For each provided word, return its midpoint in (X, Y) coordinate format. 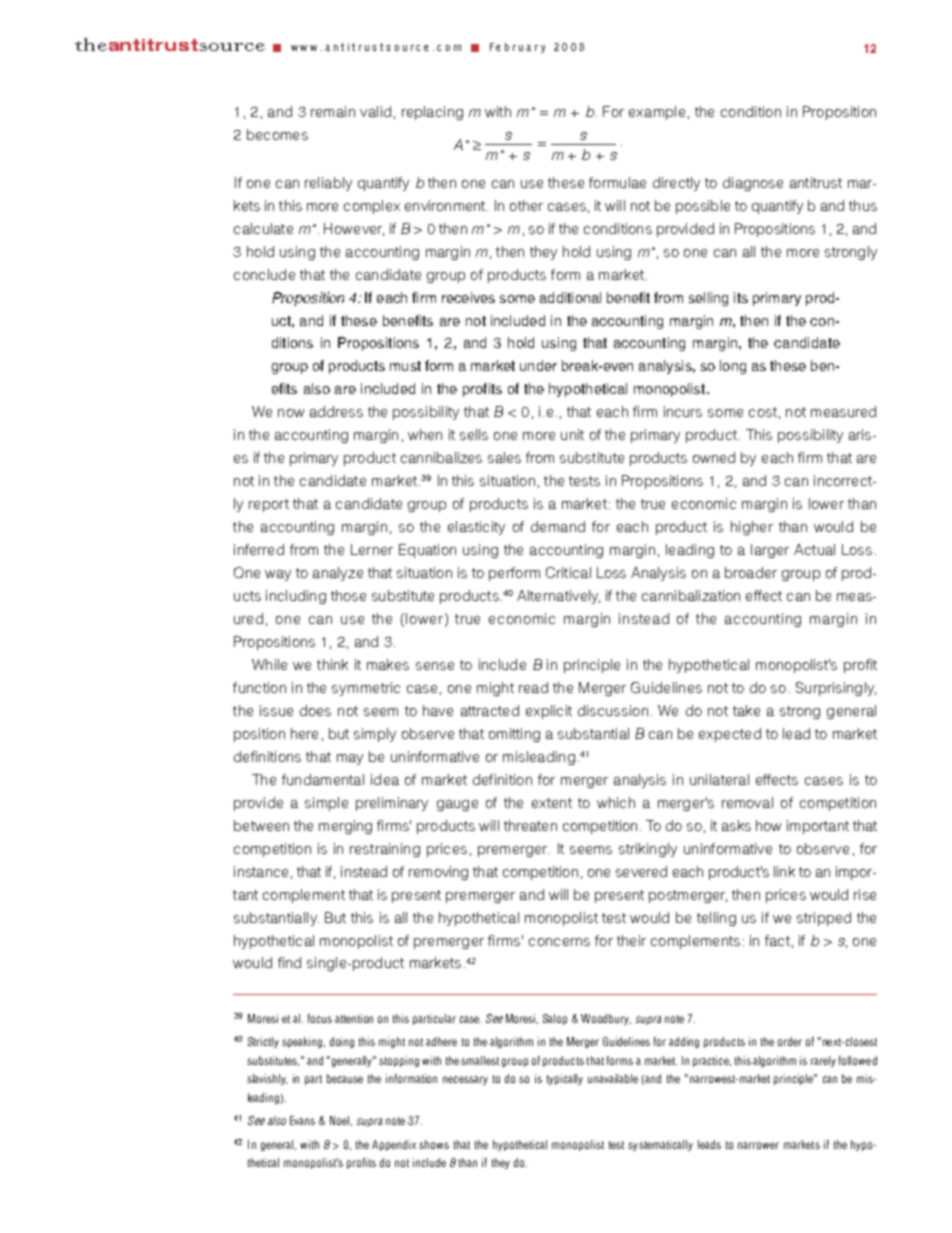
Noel (341, 1121)
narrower (758, 1145)
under (538, 365)
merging (345, 827)
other (526, 205)
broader (751, 572)
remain (333, 111)
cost (763, 412)
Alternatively (558, 597)
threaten (530, 825)
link (784, 871)
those (348, 595)
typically (565, 1079)
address (336, 411)
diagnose (753, 184)
